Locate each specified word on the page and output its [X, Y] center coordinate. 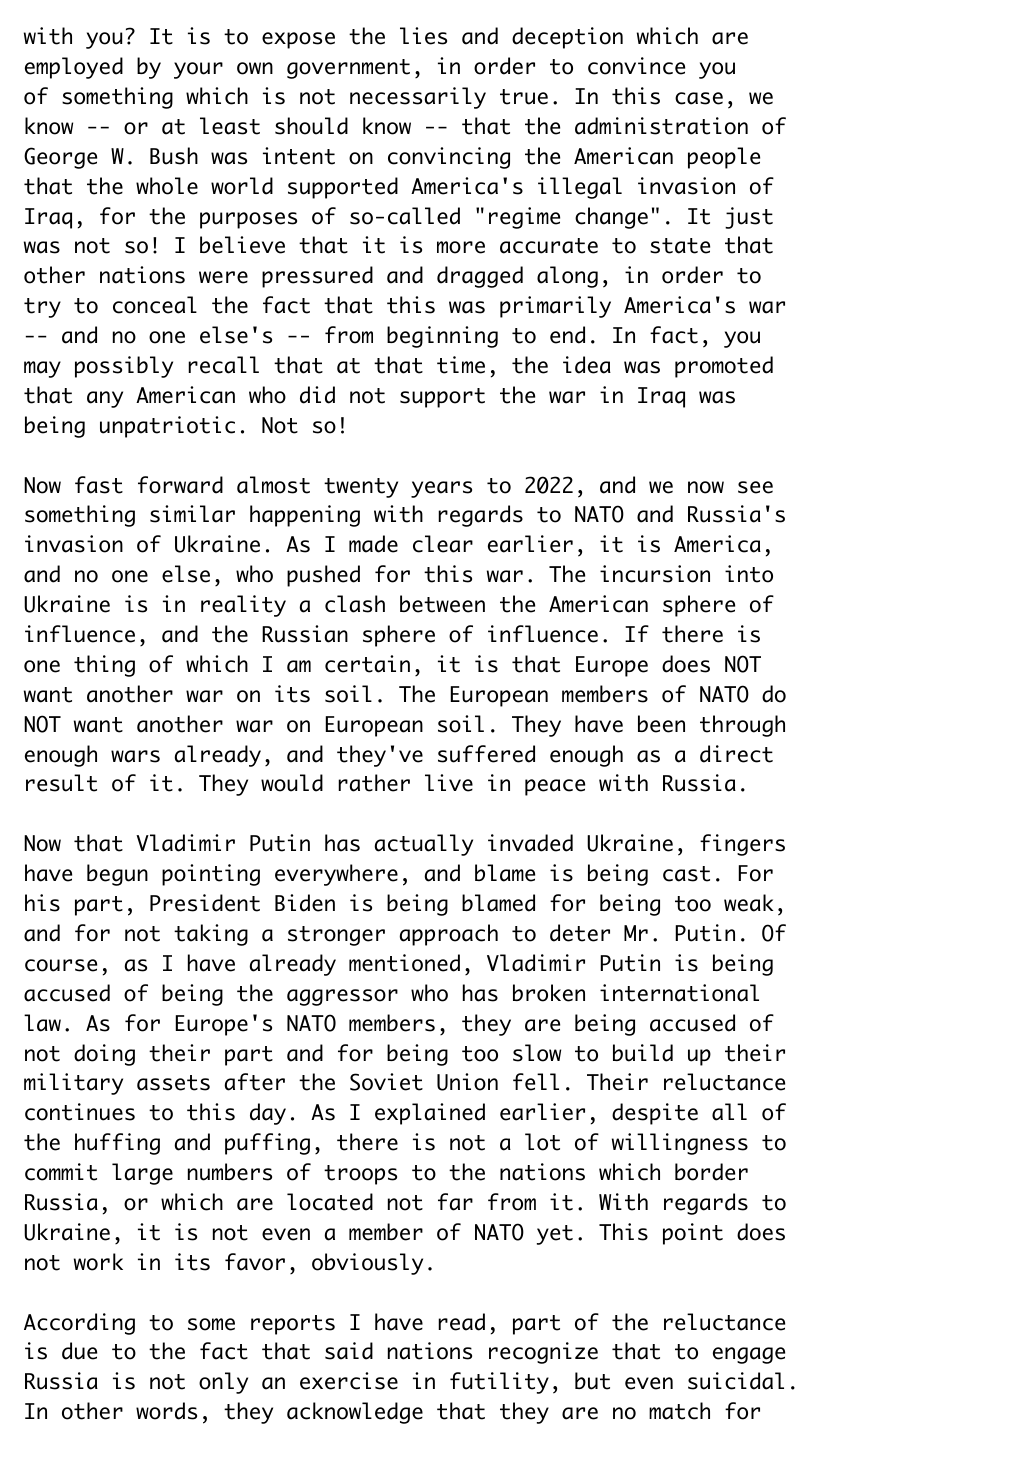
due [79, 1351]
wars [135, 756]
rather [374, 783]
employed [74, 68]
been [661, 724]
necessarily [418, 98]
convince [636, 66]
